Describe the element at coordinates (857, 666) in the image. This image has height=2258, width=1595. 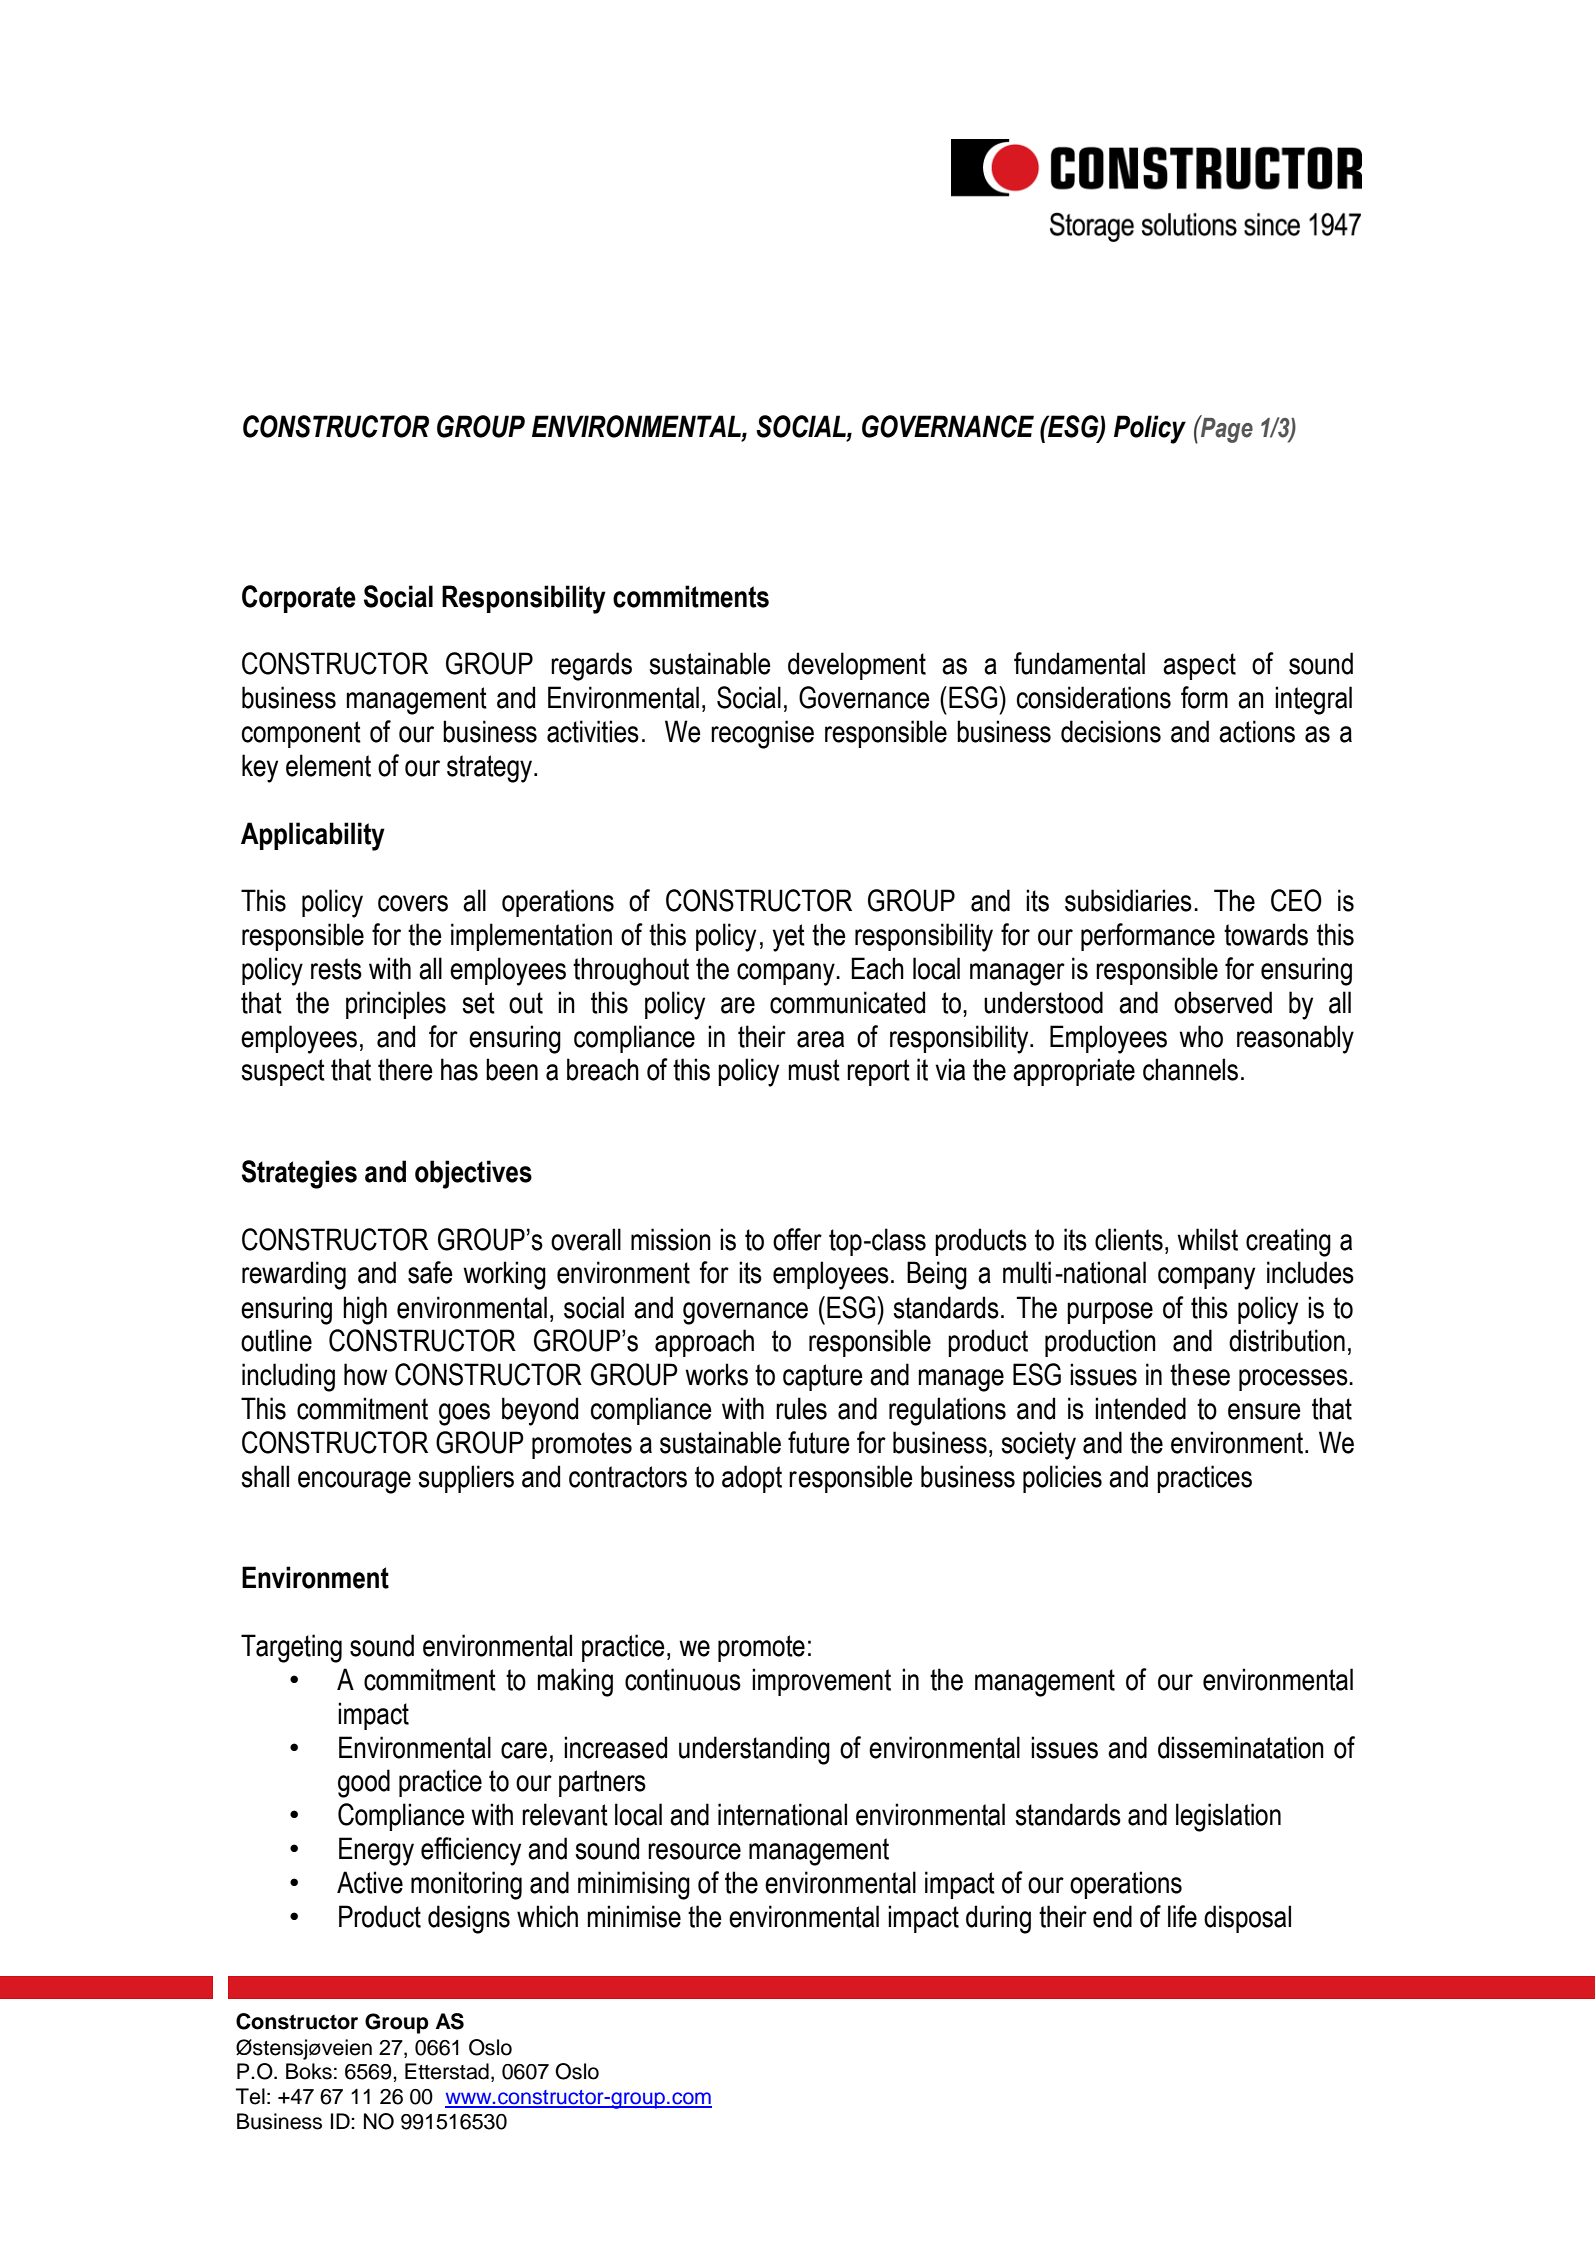
I see `development` at that location.
